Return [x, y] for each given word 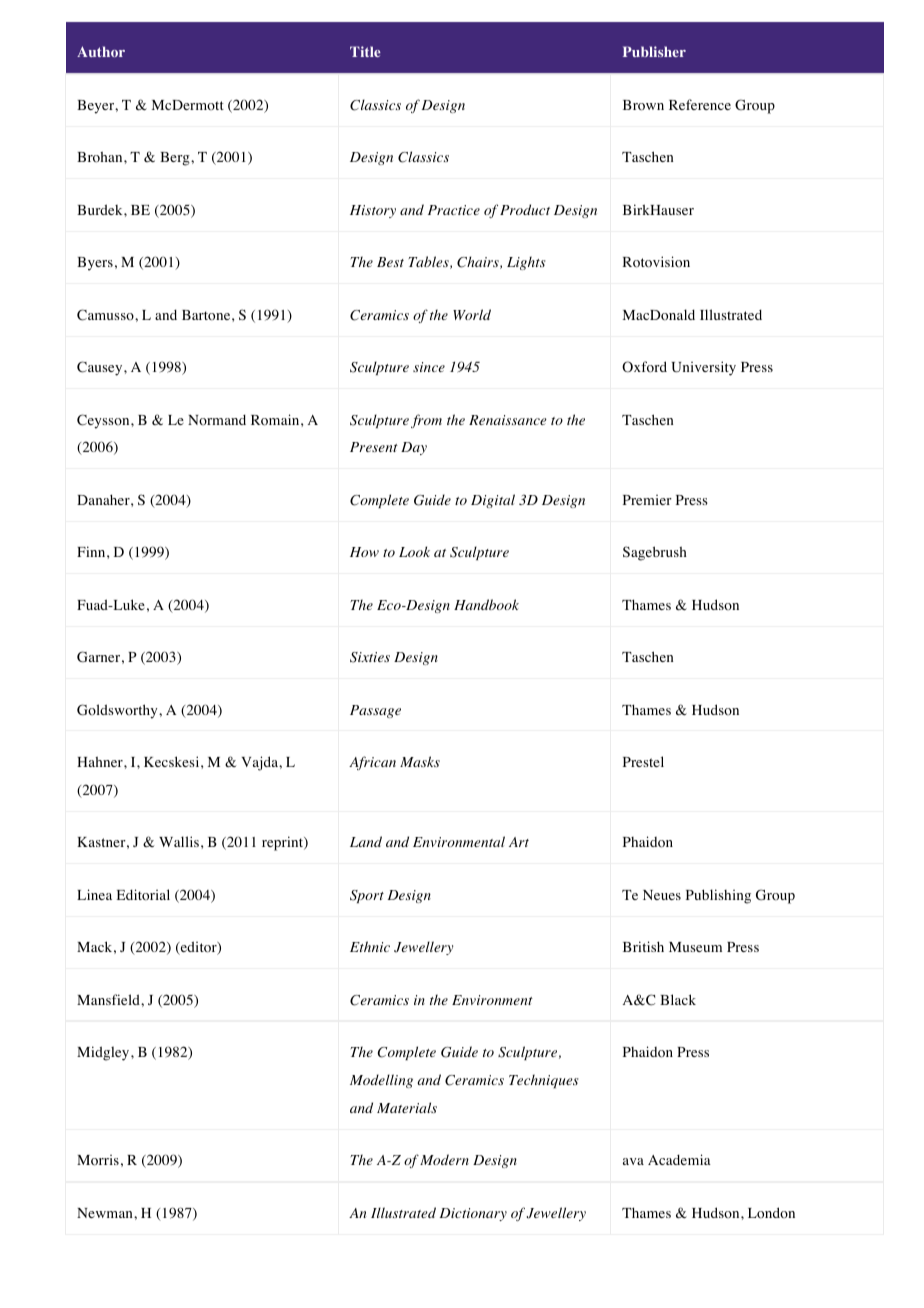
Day [414, 448]
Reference [700, 104]
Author [101, 51]
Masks [420, 761]
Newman [106, 1213]
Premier [647, 500]
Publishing [718, 896]
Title [365, 51]
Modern [444, 1159]
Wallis [179, 841]
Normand [217, 419]
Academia [679, 1159]
